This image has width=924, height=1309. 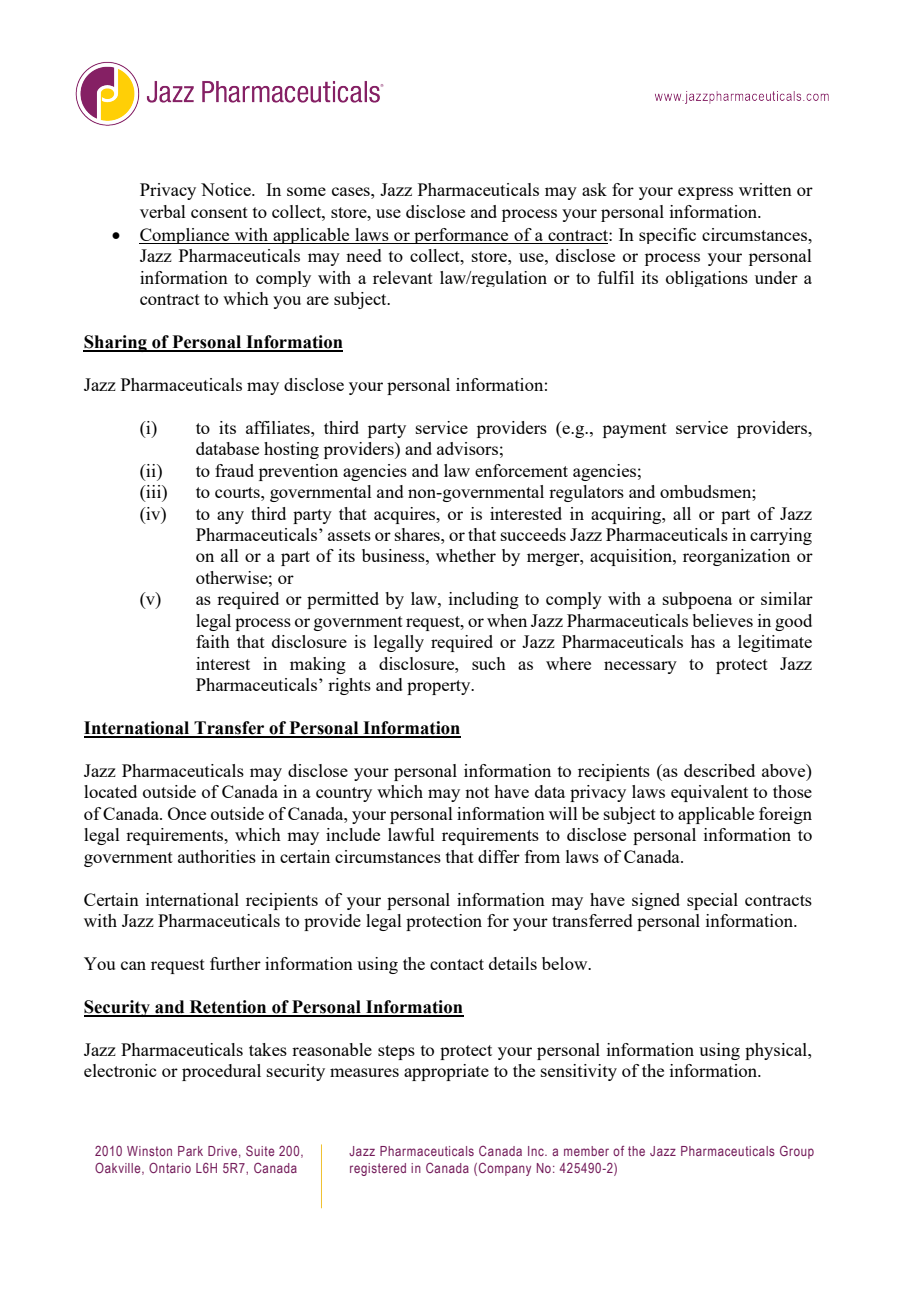 I want to click on reorganization, so click(x=736, y=557).
